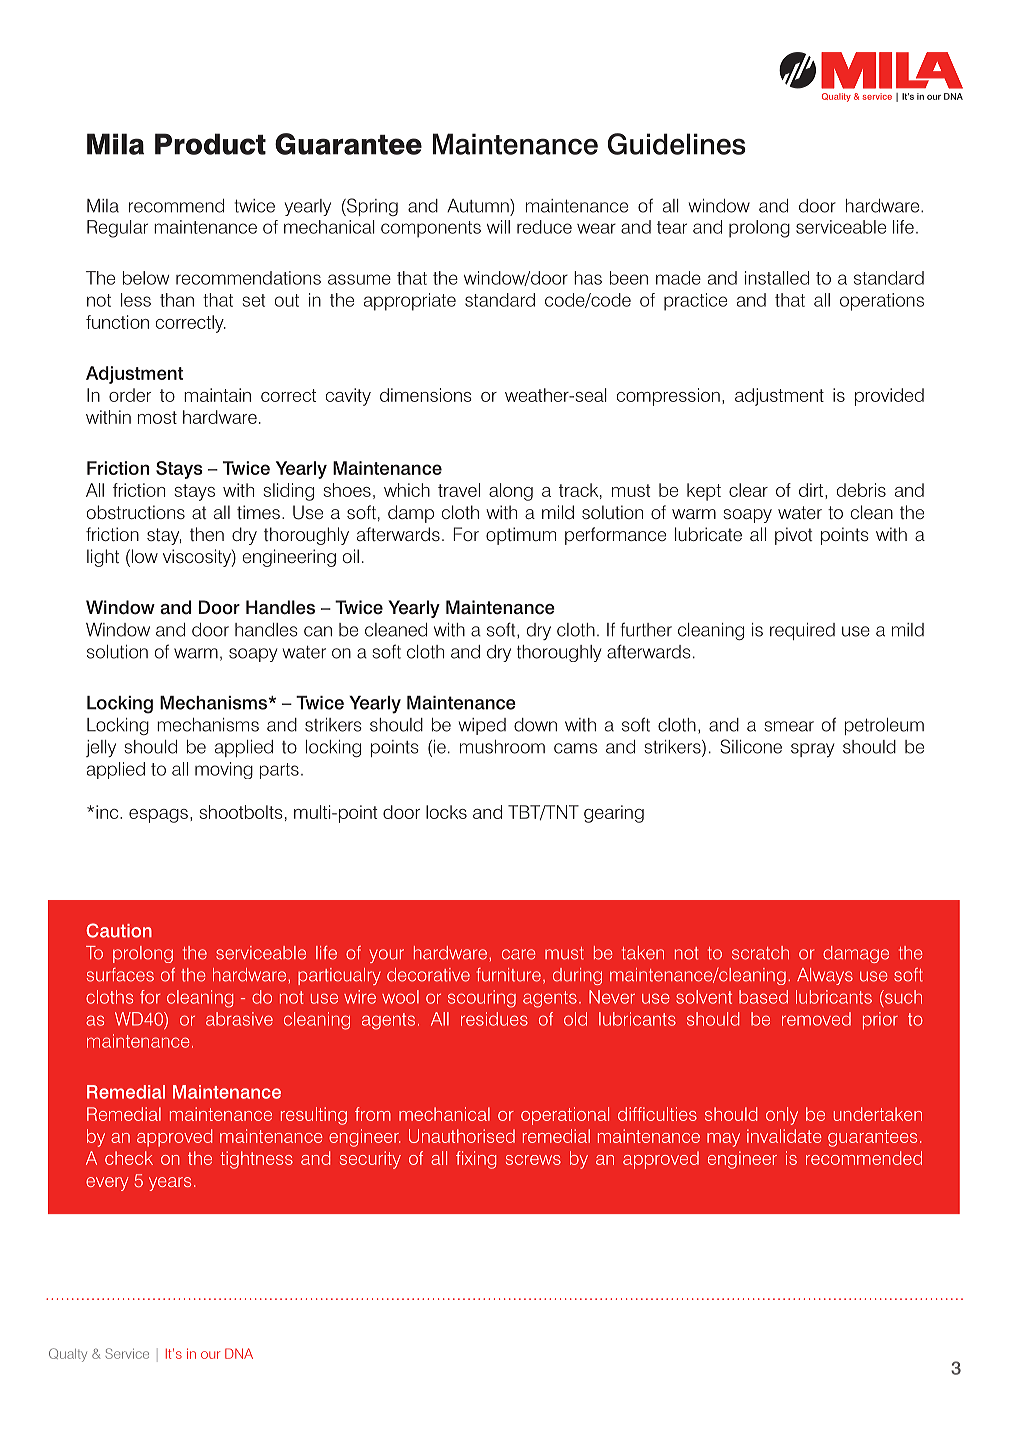 The width and height of the screenshot is (1011, 1430). I want to click on required, so click(802, 631).
